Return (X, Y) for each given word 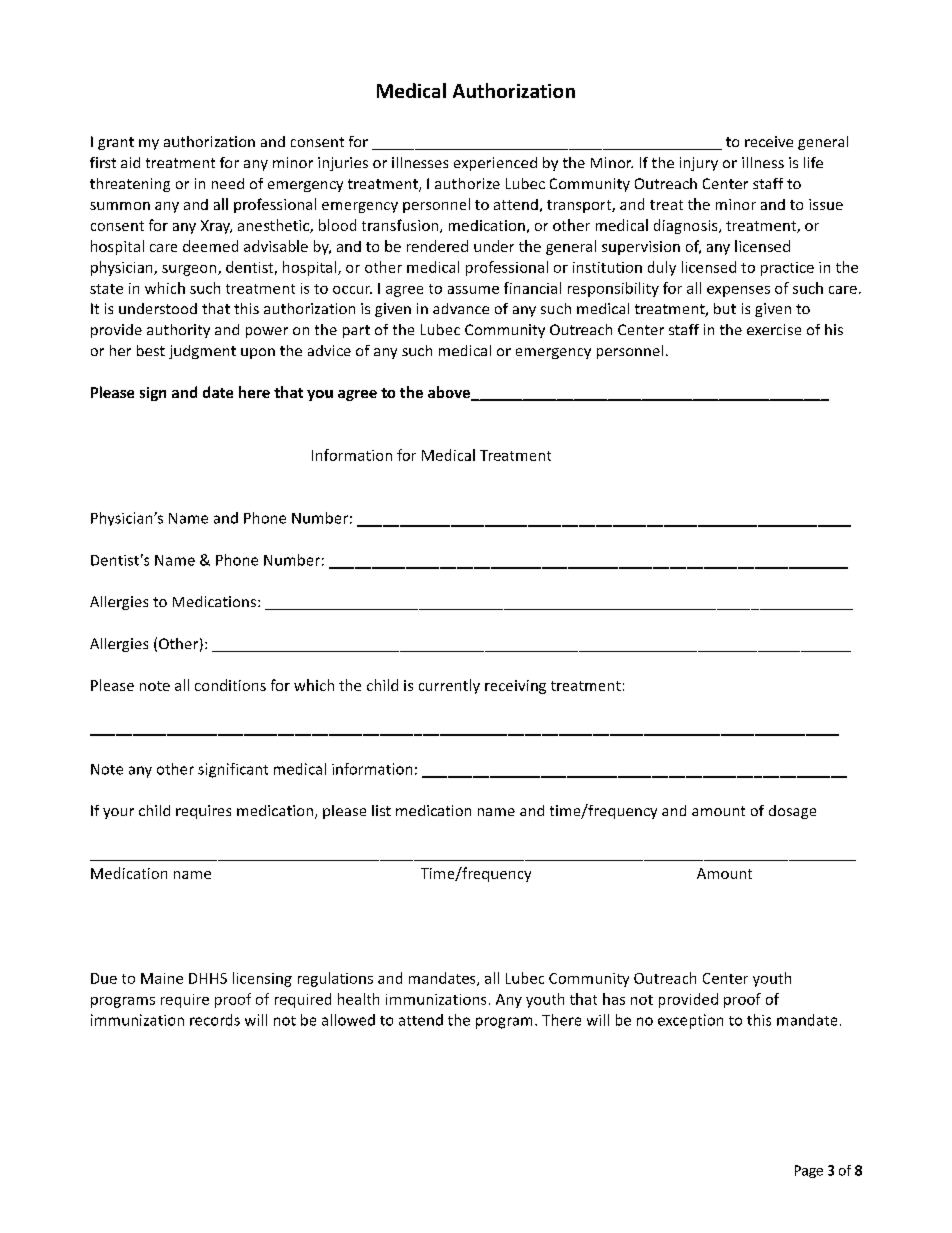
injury (699, 164)
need (228, 183)
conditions (230, 685)
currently (449, 686)
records (215, 1020)
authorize (467, 183)
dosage (792, 812)
